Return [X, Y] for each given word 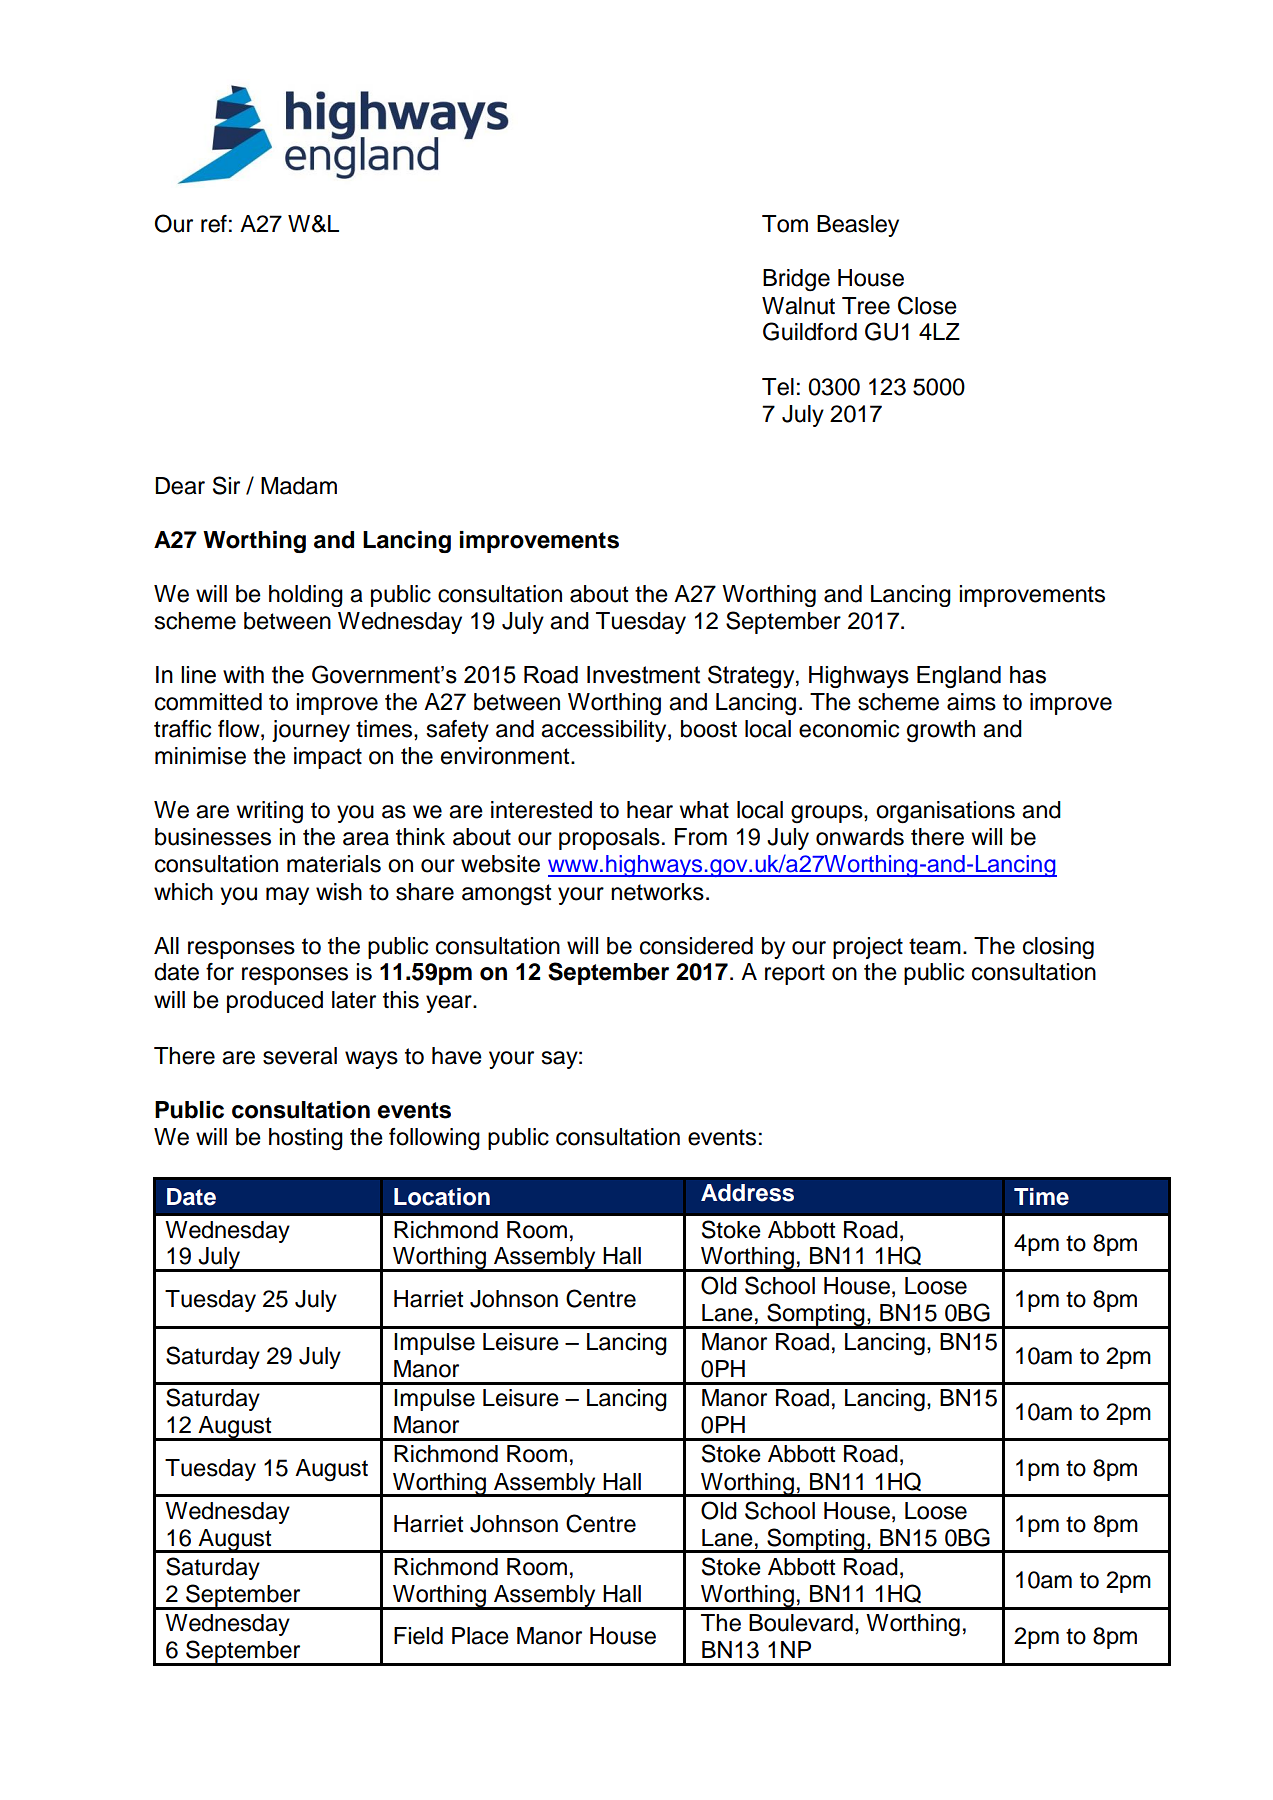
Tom [785, 224]
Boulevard [801, 1623]
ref [214, 224]
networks [657, 892]
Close [927, 305]
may [287, 896]
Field [418, 1636]
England [959, 677]
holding [306, 596]
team [935, 946]
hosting [306, 1139]
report [795, 974]
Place [480, 1636]
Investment [643, 675]
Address [747, 1193]
